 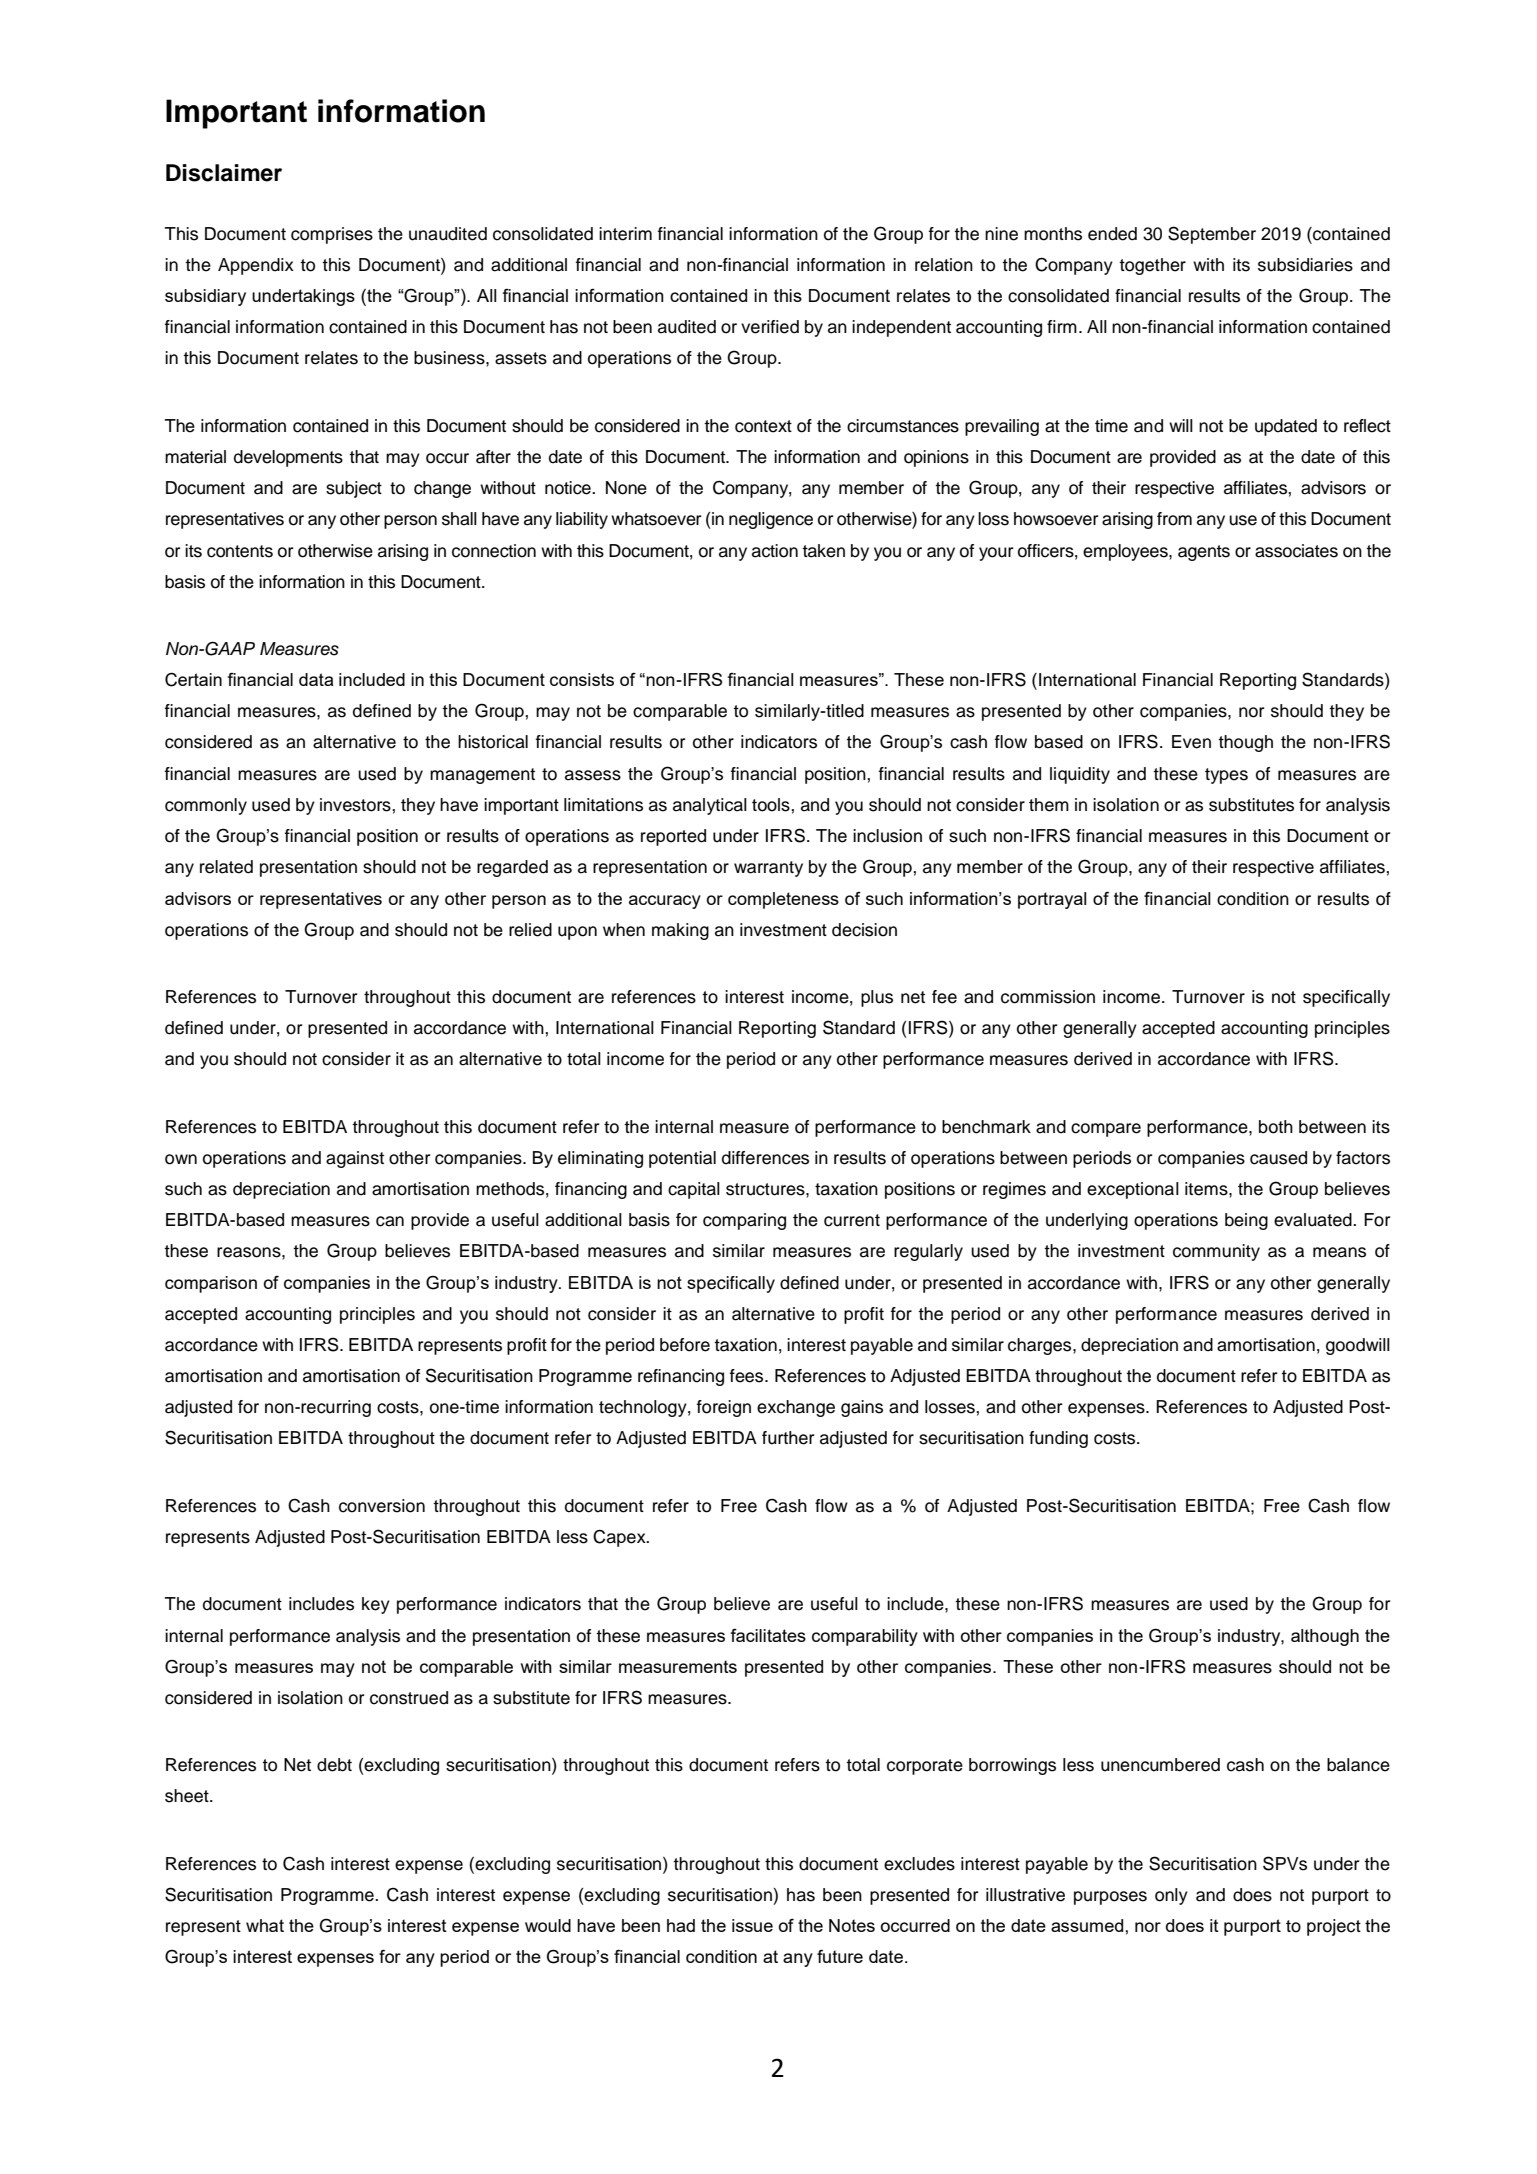 What do you see at coordinates (356, 805) in the screenshot?
I see `investors` at bounding box center [356, 805].
